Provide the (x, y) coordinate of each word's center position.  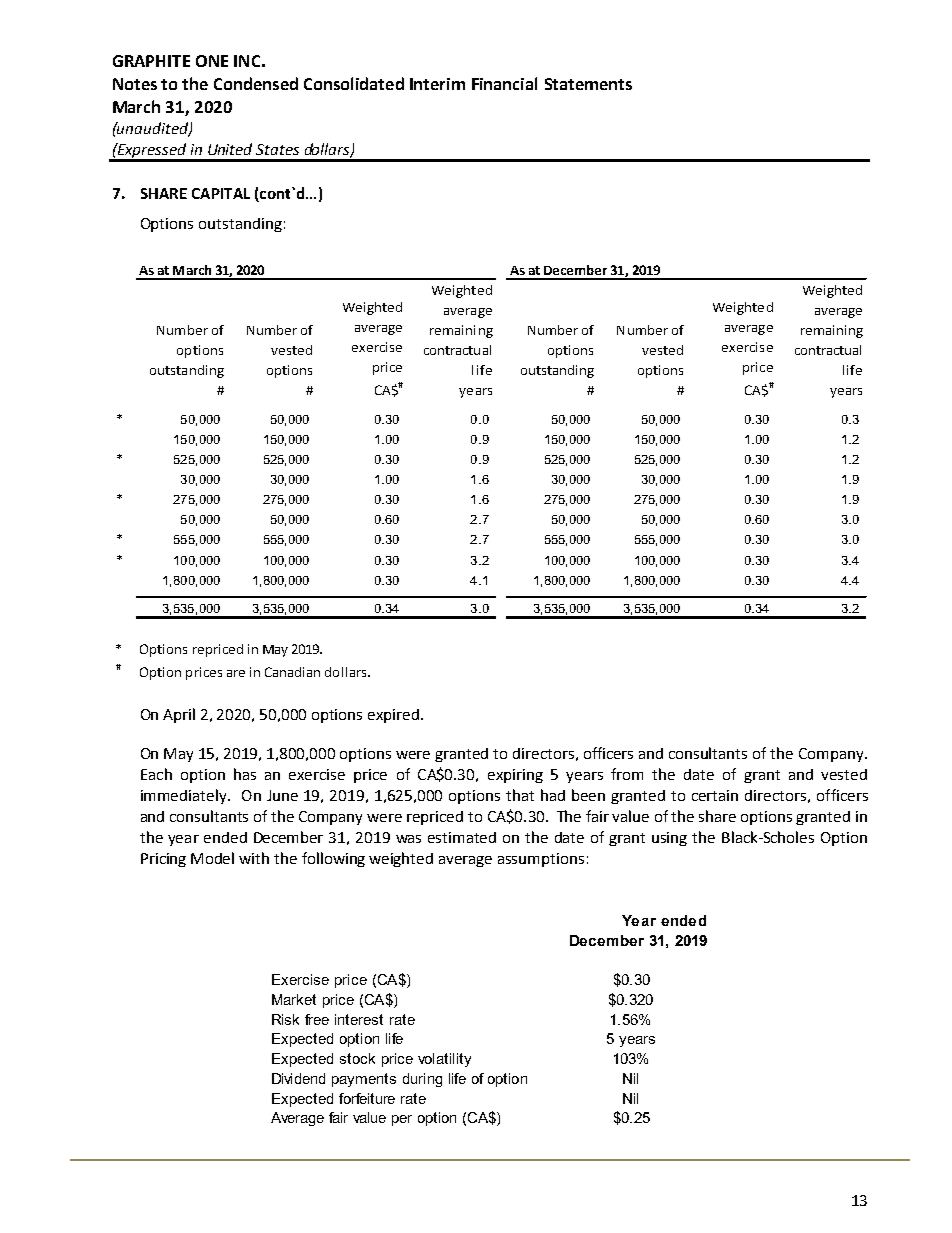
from (627, 774)
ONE (212, 61)
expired (395, 716)
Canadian (292, 672)
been (588, 795)
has (245, 774)
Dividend (298, 1078)
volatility (444, 1060)
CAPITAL (221, 193)
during (422, 1080)
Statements (588, 84)
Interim (437, 84)
